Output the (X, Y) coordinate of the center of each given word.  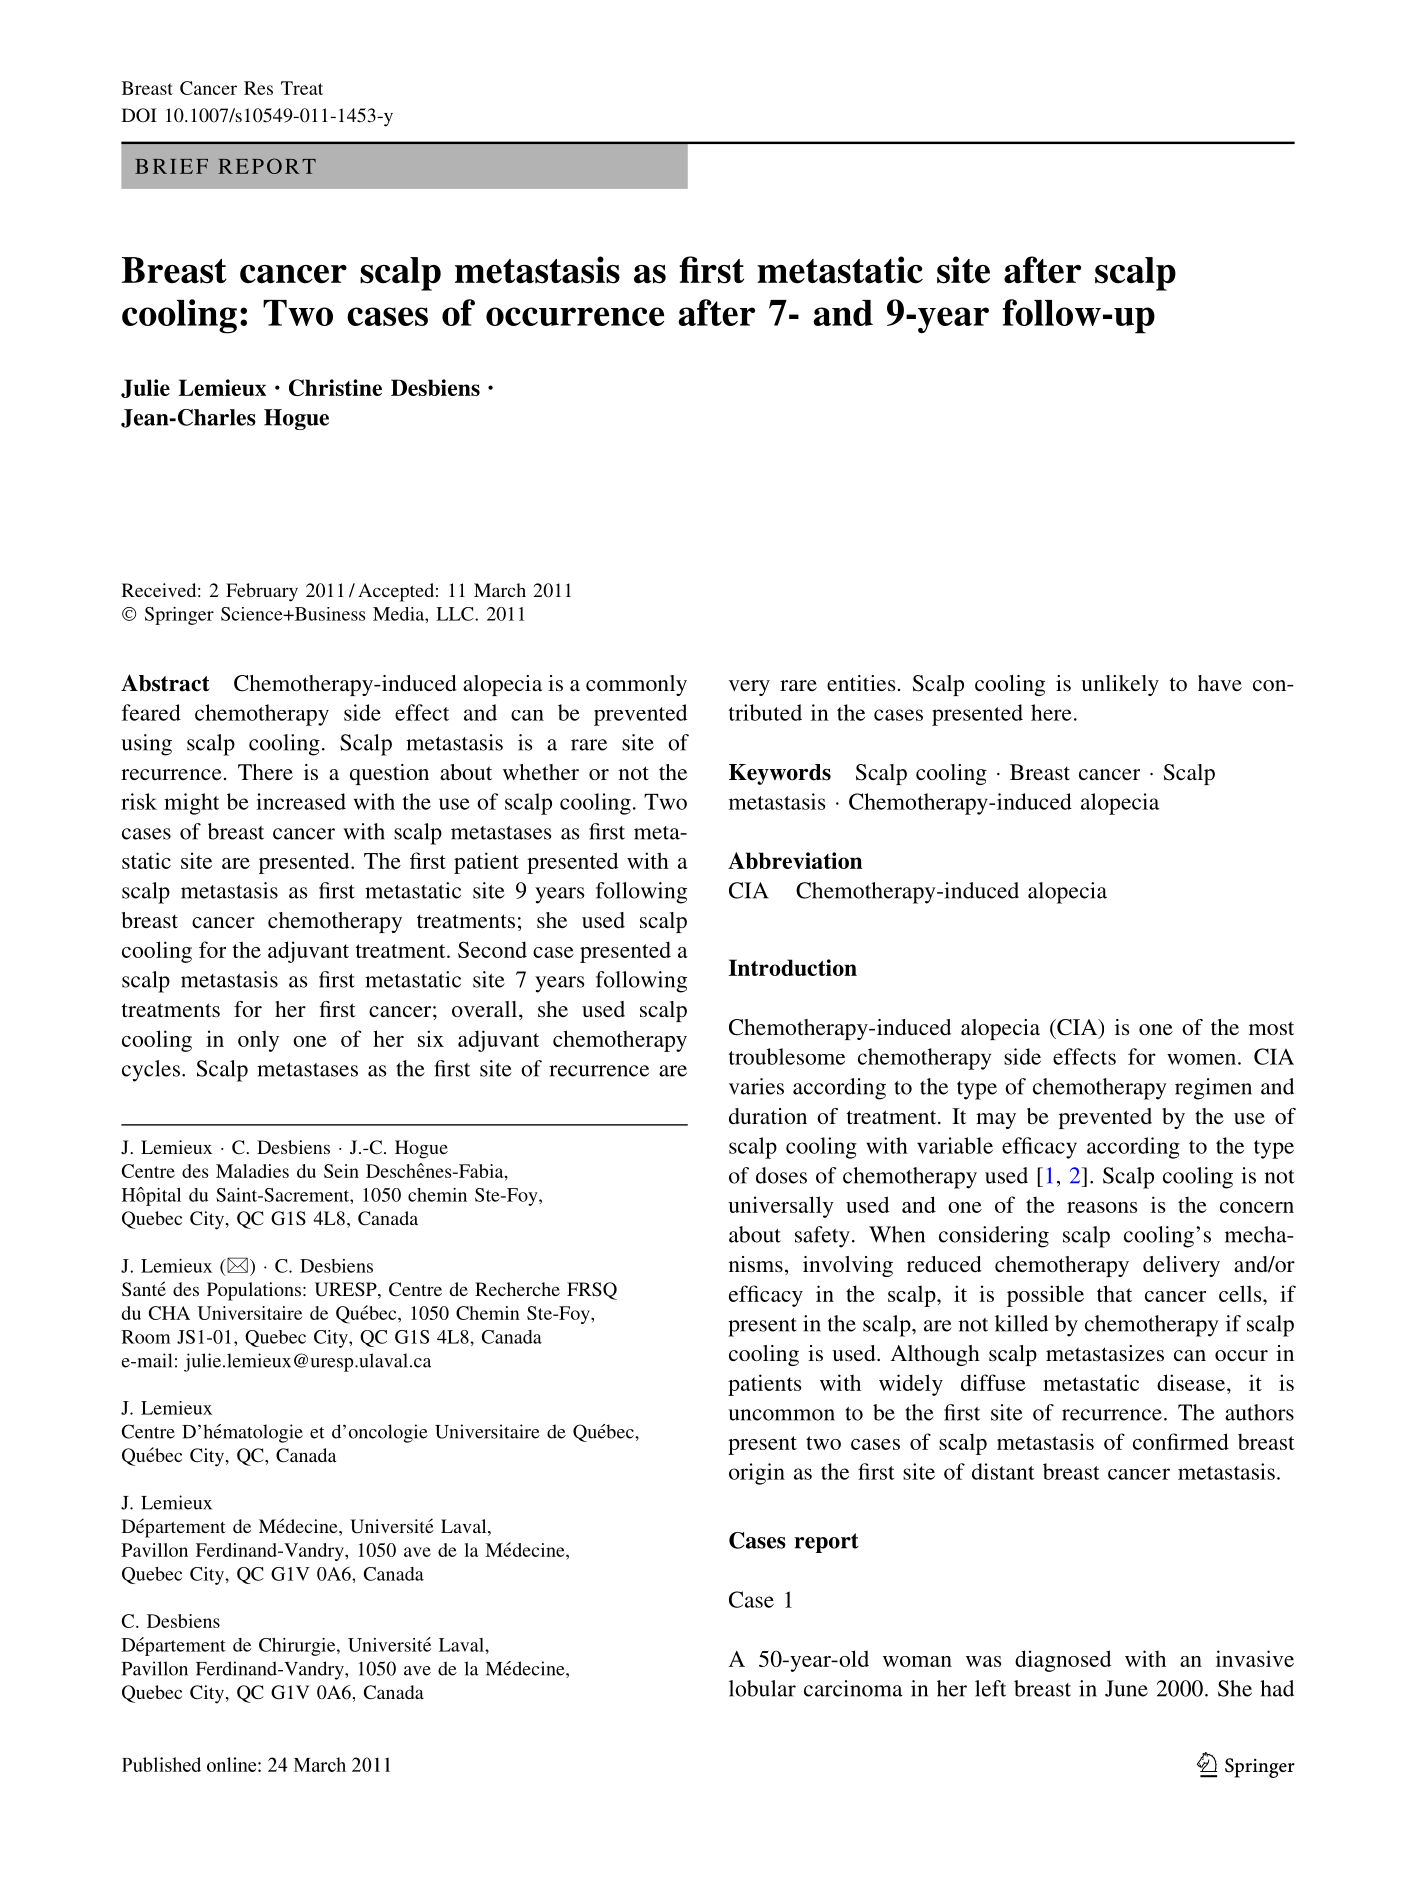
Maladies (252, 1171)
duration (768, 1116)
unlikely (1120, 685)
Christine (335, 387)
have (1220, 683)
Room (146, 1337)
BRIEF (171, 166)
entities (861, 683)
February (262, 592)
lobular (762, 1688)
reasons (1102, 1207)
